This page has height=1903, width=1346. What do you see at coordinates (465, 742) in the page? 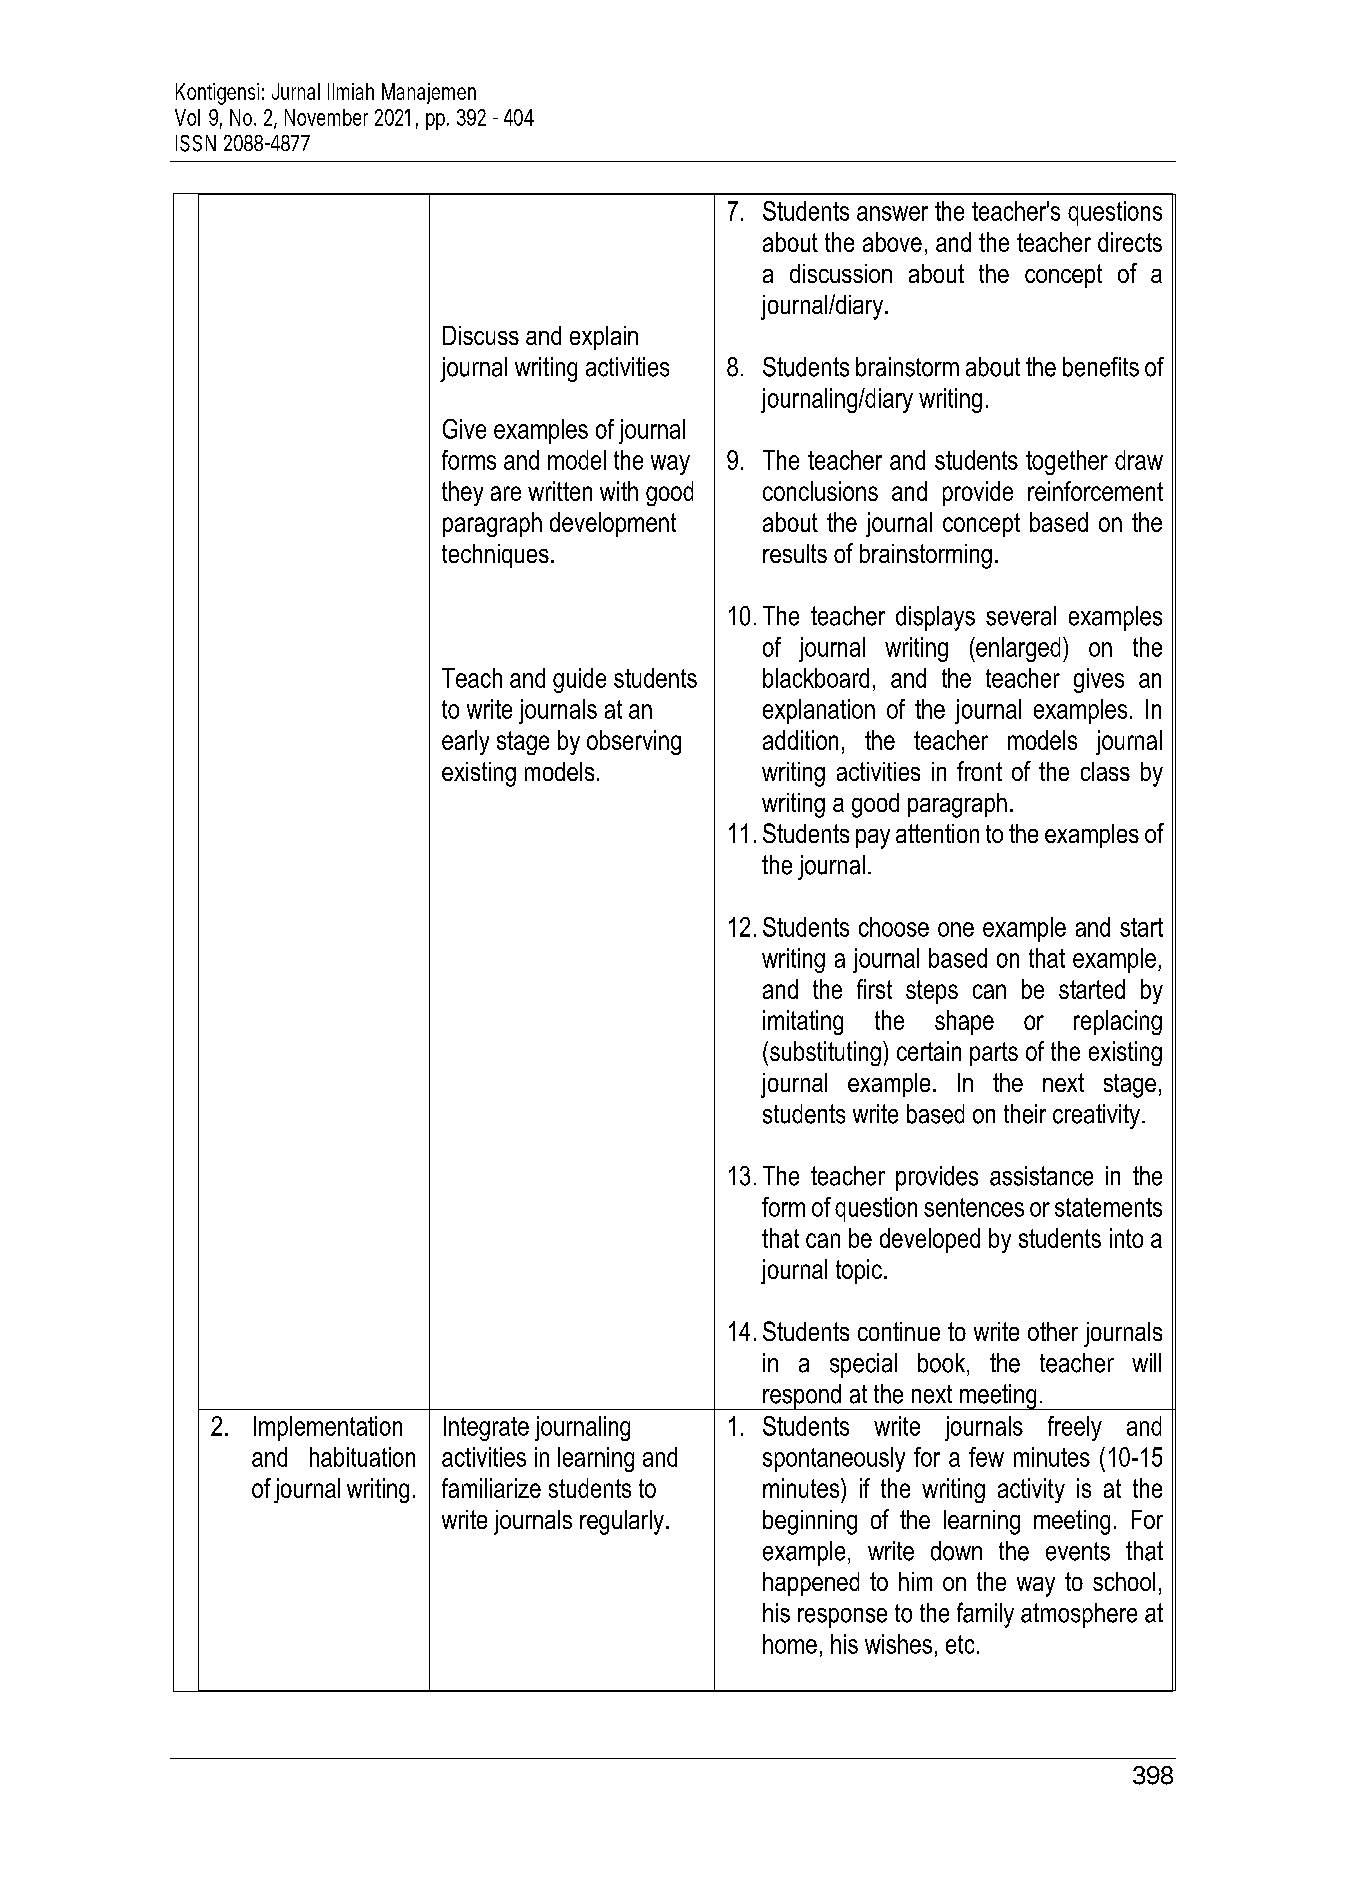
I see `early` at bounding box center [465, 742].
